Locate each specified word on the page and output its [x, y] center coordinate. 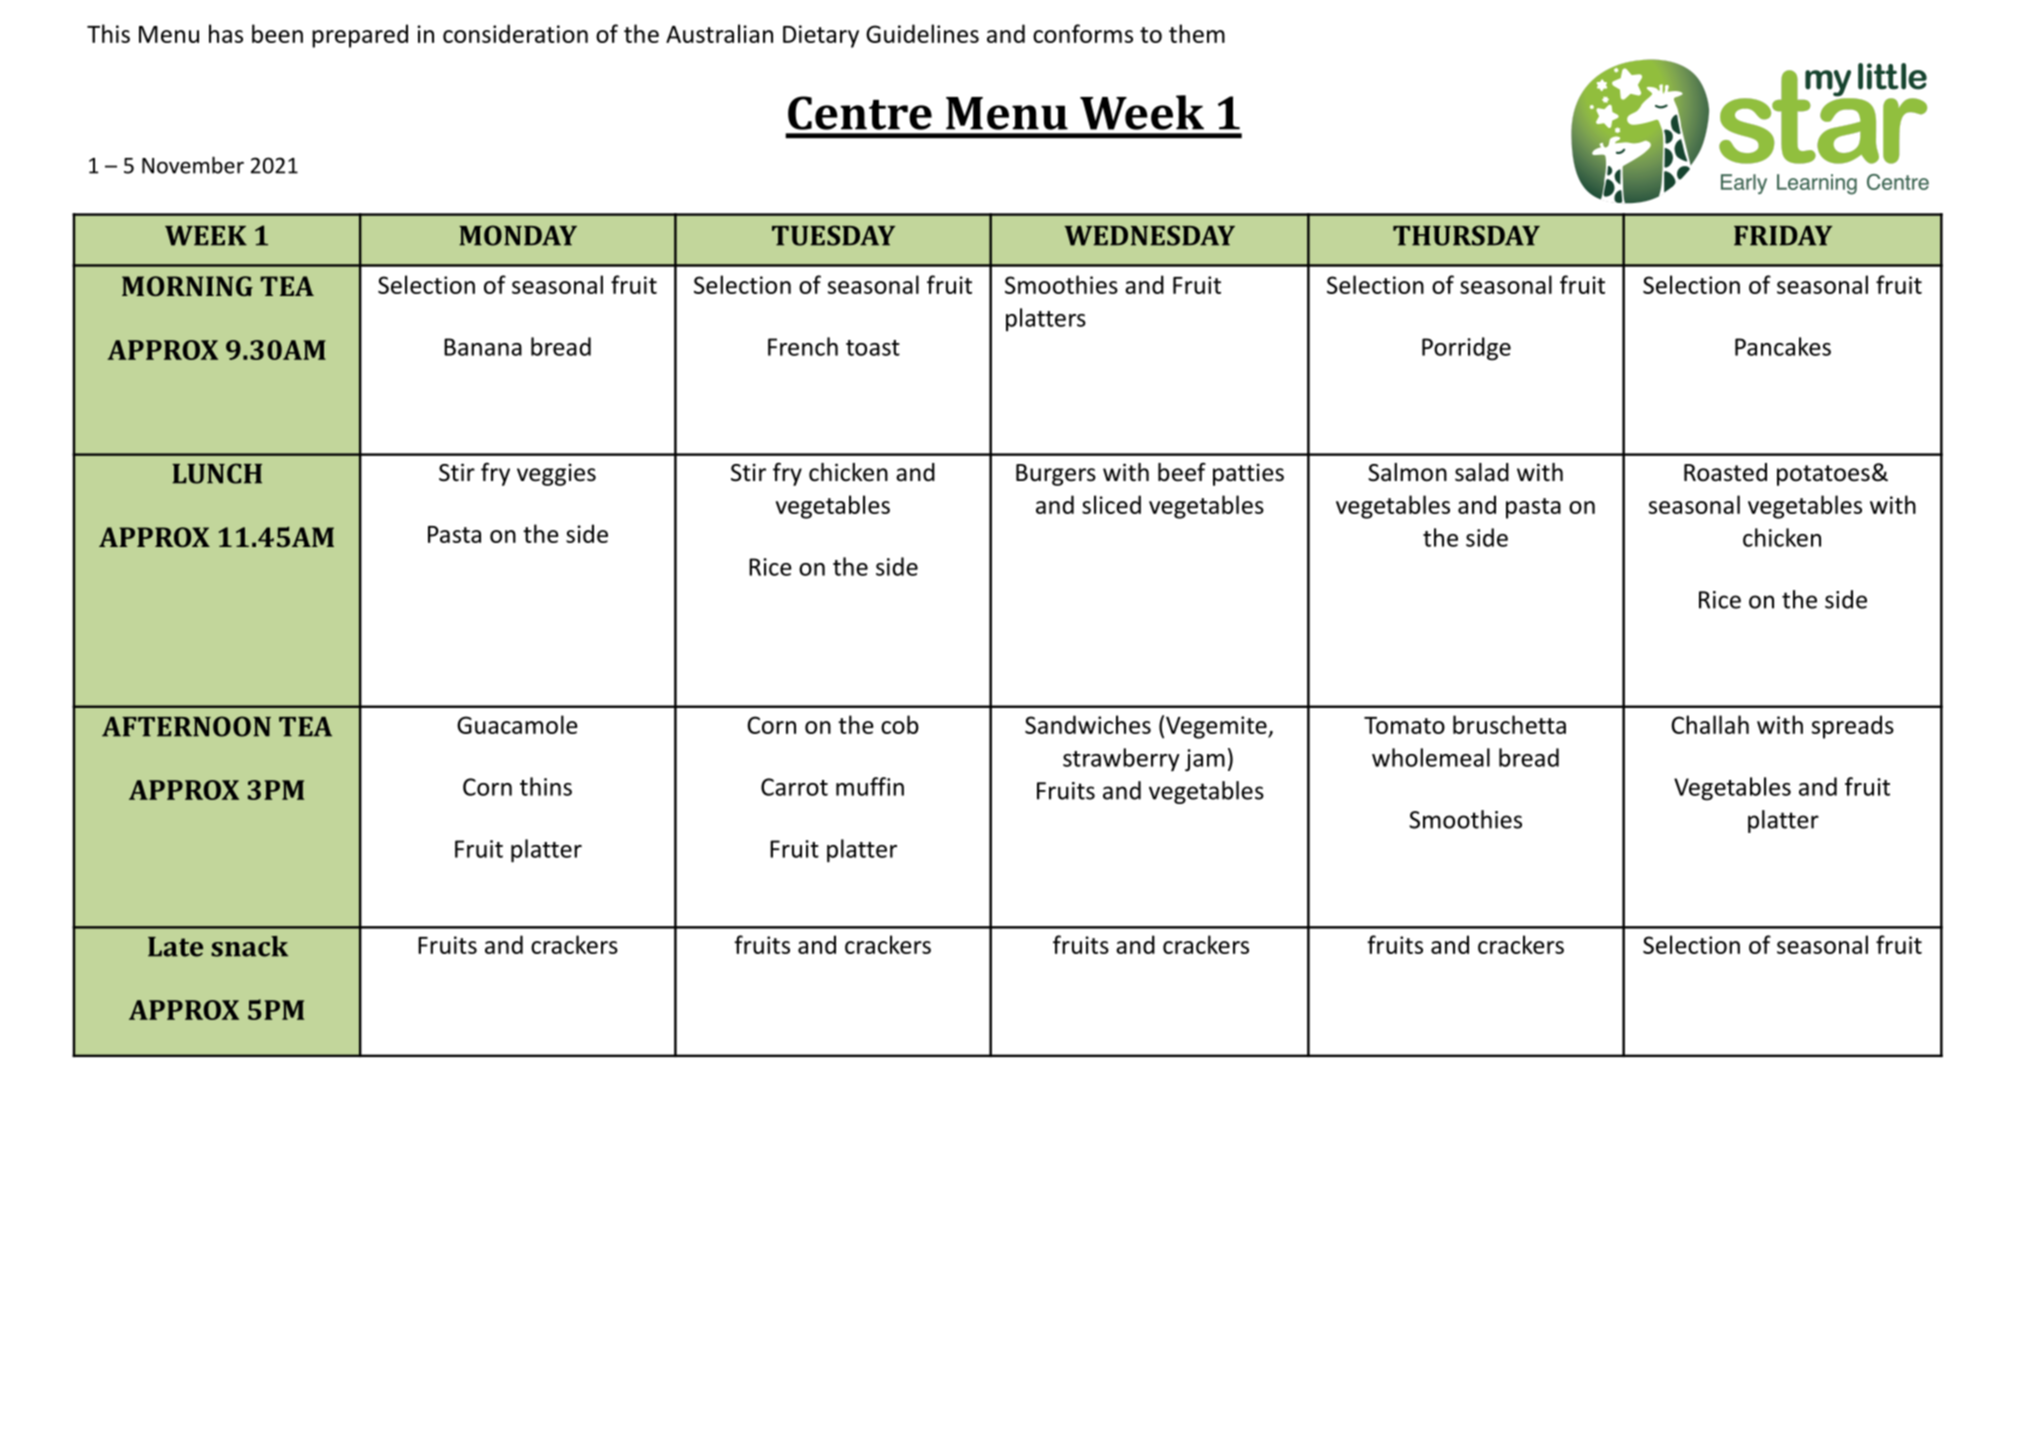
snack [249, 946]
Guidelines [922, 33]
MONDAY [518, 235]
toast [873, 348]
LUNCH [217, 473]
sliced [1111, 504]
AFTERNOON [186, 726]
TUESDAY [833, 235]
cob [900, 724]
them [1197, 33]
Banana [483, 347]
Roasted [1725, 472]
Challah [1710, 724]
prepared [360, 36]
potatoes [1823, 475]
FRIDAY [1783, 235]
